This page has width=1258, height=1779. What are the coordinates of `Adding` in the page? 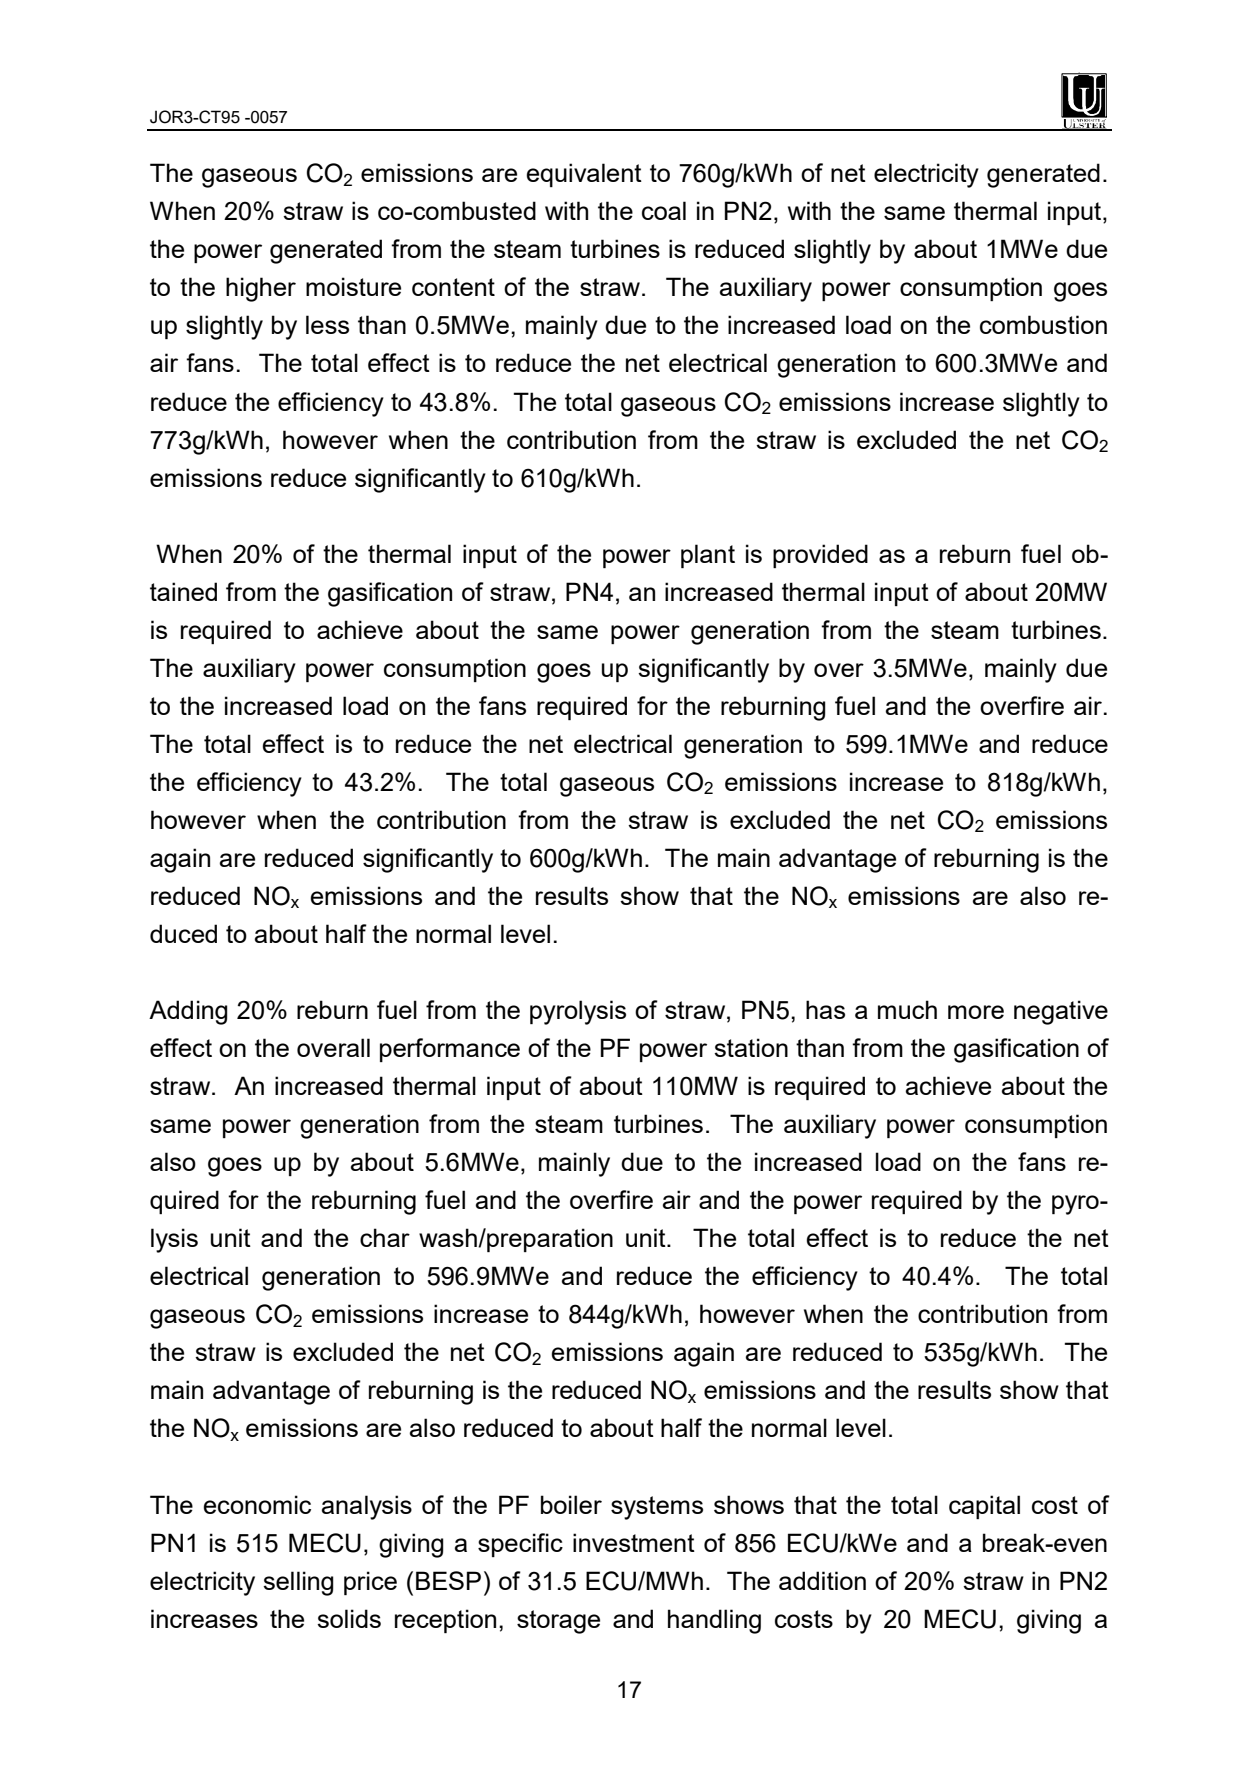 It's located at (188, 1012).
